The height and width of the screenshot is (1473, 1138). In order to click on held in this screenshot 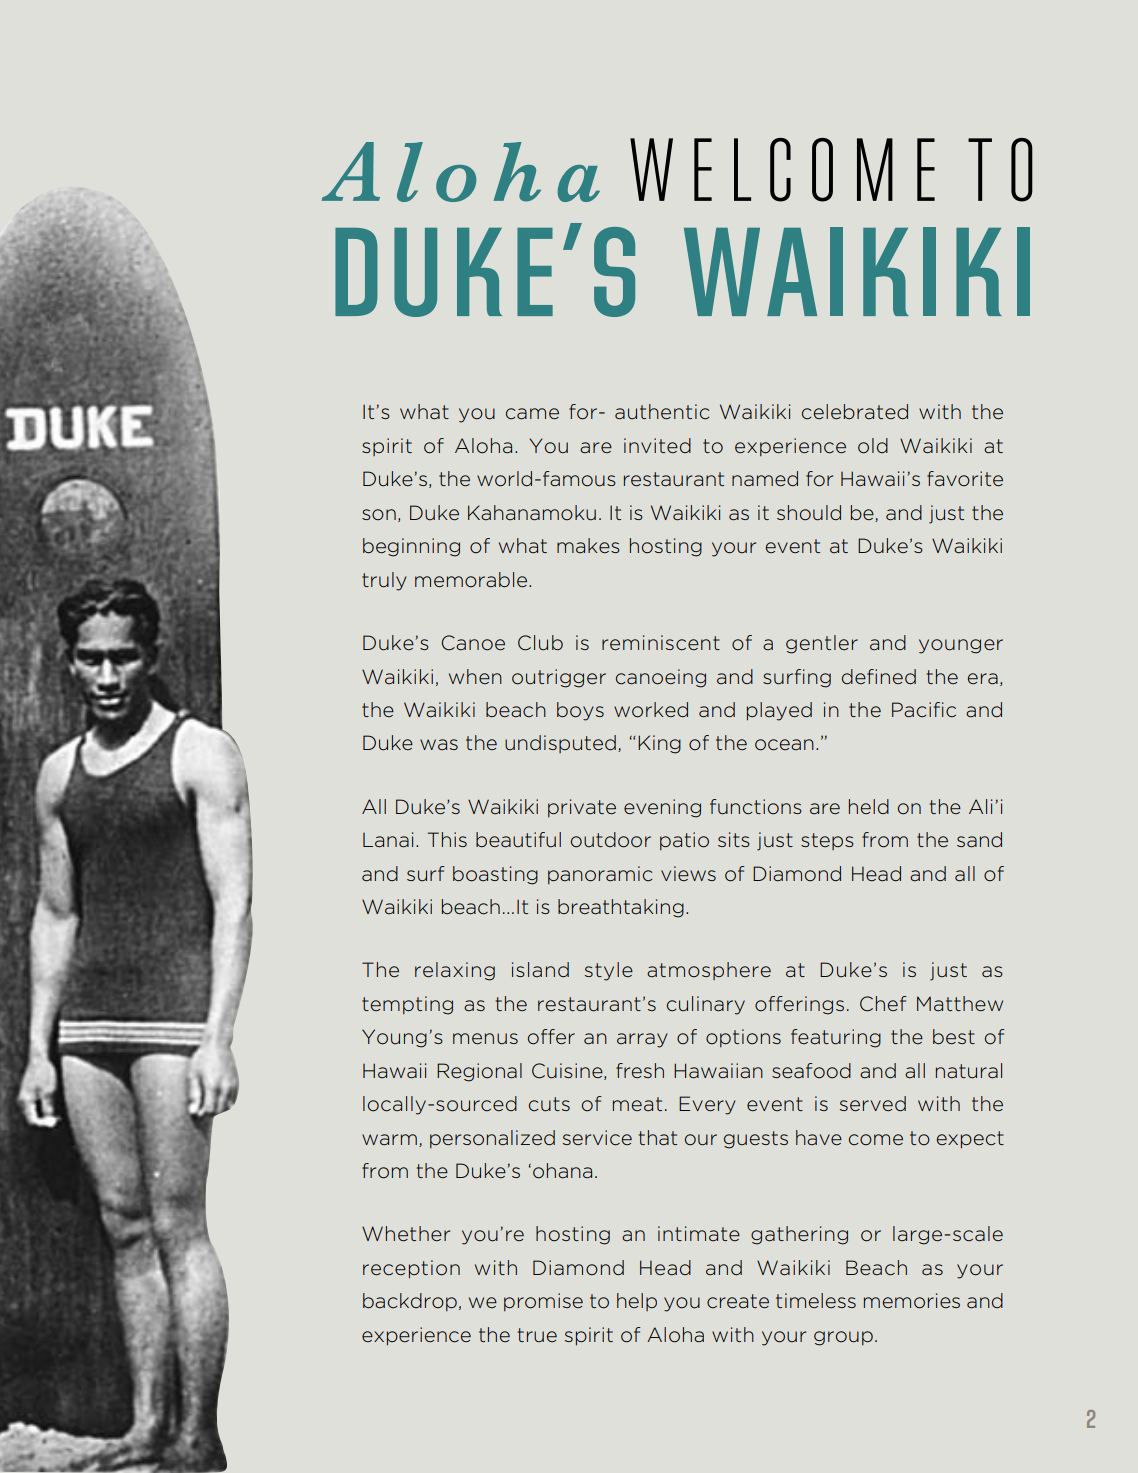, I will do `click(869, 806)`.
